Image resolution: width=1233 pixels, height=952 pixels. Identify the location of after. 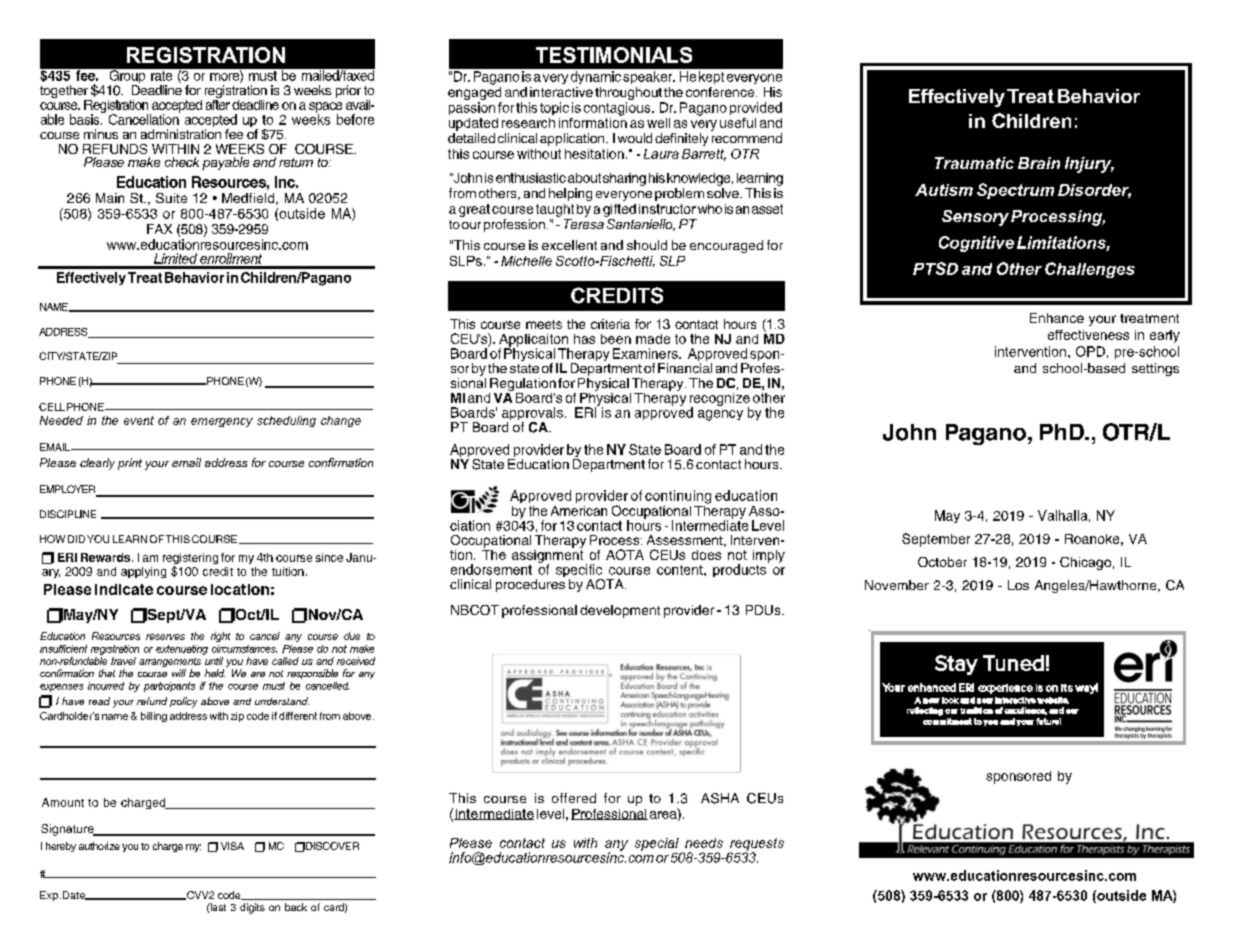
(218, 103).
